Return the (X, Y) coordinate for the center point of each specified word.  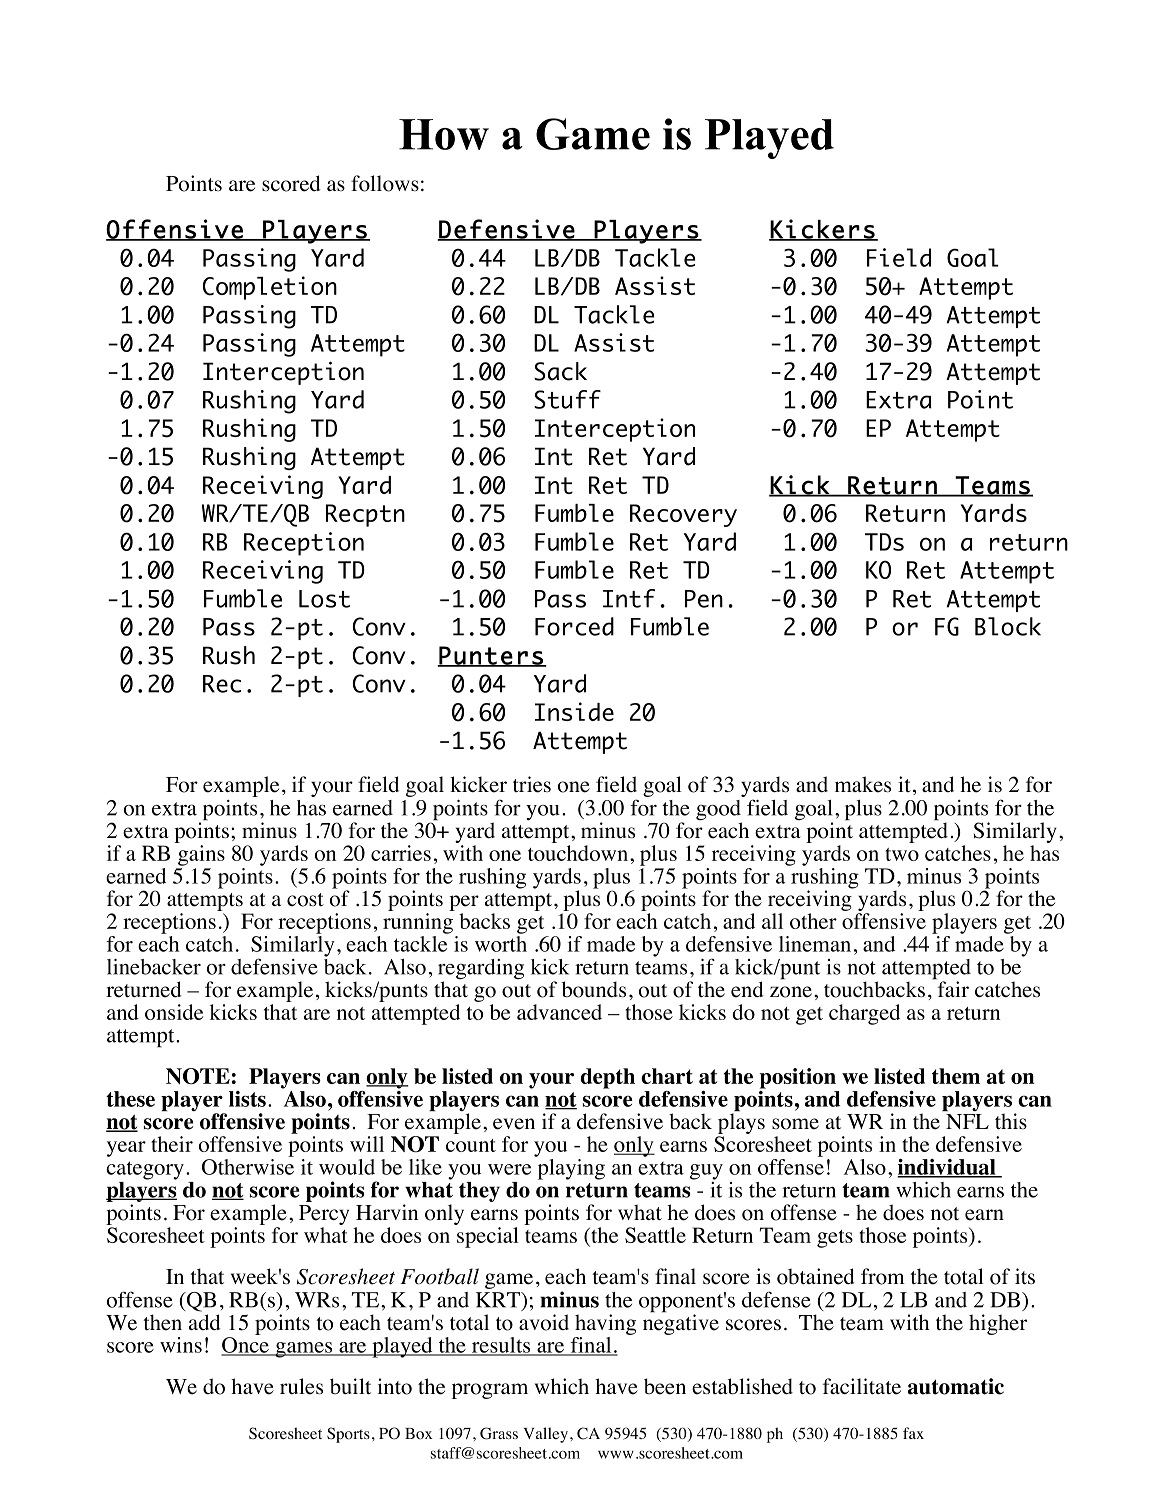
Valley (546, 1435)
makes (863, 784)
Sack (560, 371)
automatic (956, 1386)
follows (385, 183)
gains (201, 855)
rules (301, 1386)
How (444, 134)
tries (532, 784)
